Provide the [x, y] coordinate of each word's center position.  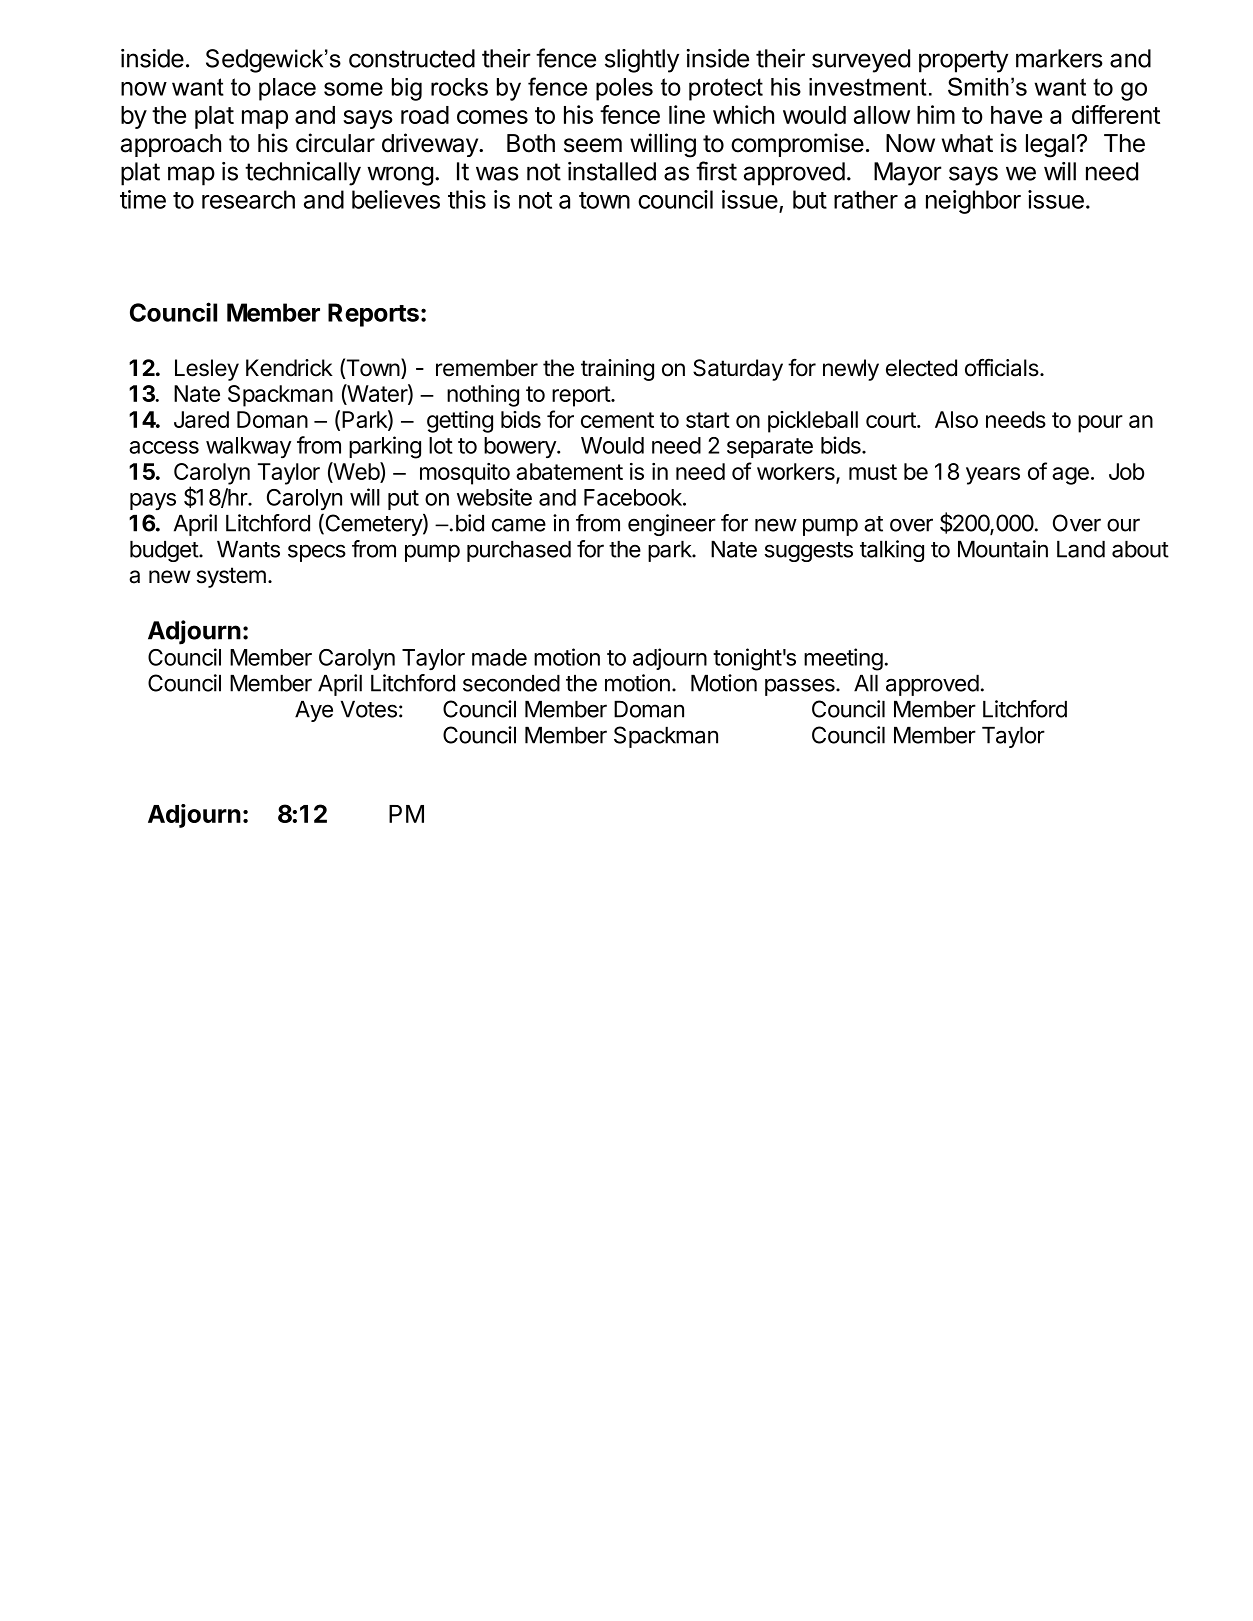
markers [1059, 58]
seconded [511, 683]
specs [317, 553]
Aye [314, 711]
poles [624, 89]
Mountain [1003, 549]
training [617, 370]
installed [612, 171]
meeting [843, 659]
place [287, 89]
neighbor [973, 202]
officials [1003, 367]
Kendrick [289, 368]
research [248, 199]
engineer [672, 525]
